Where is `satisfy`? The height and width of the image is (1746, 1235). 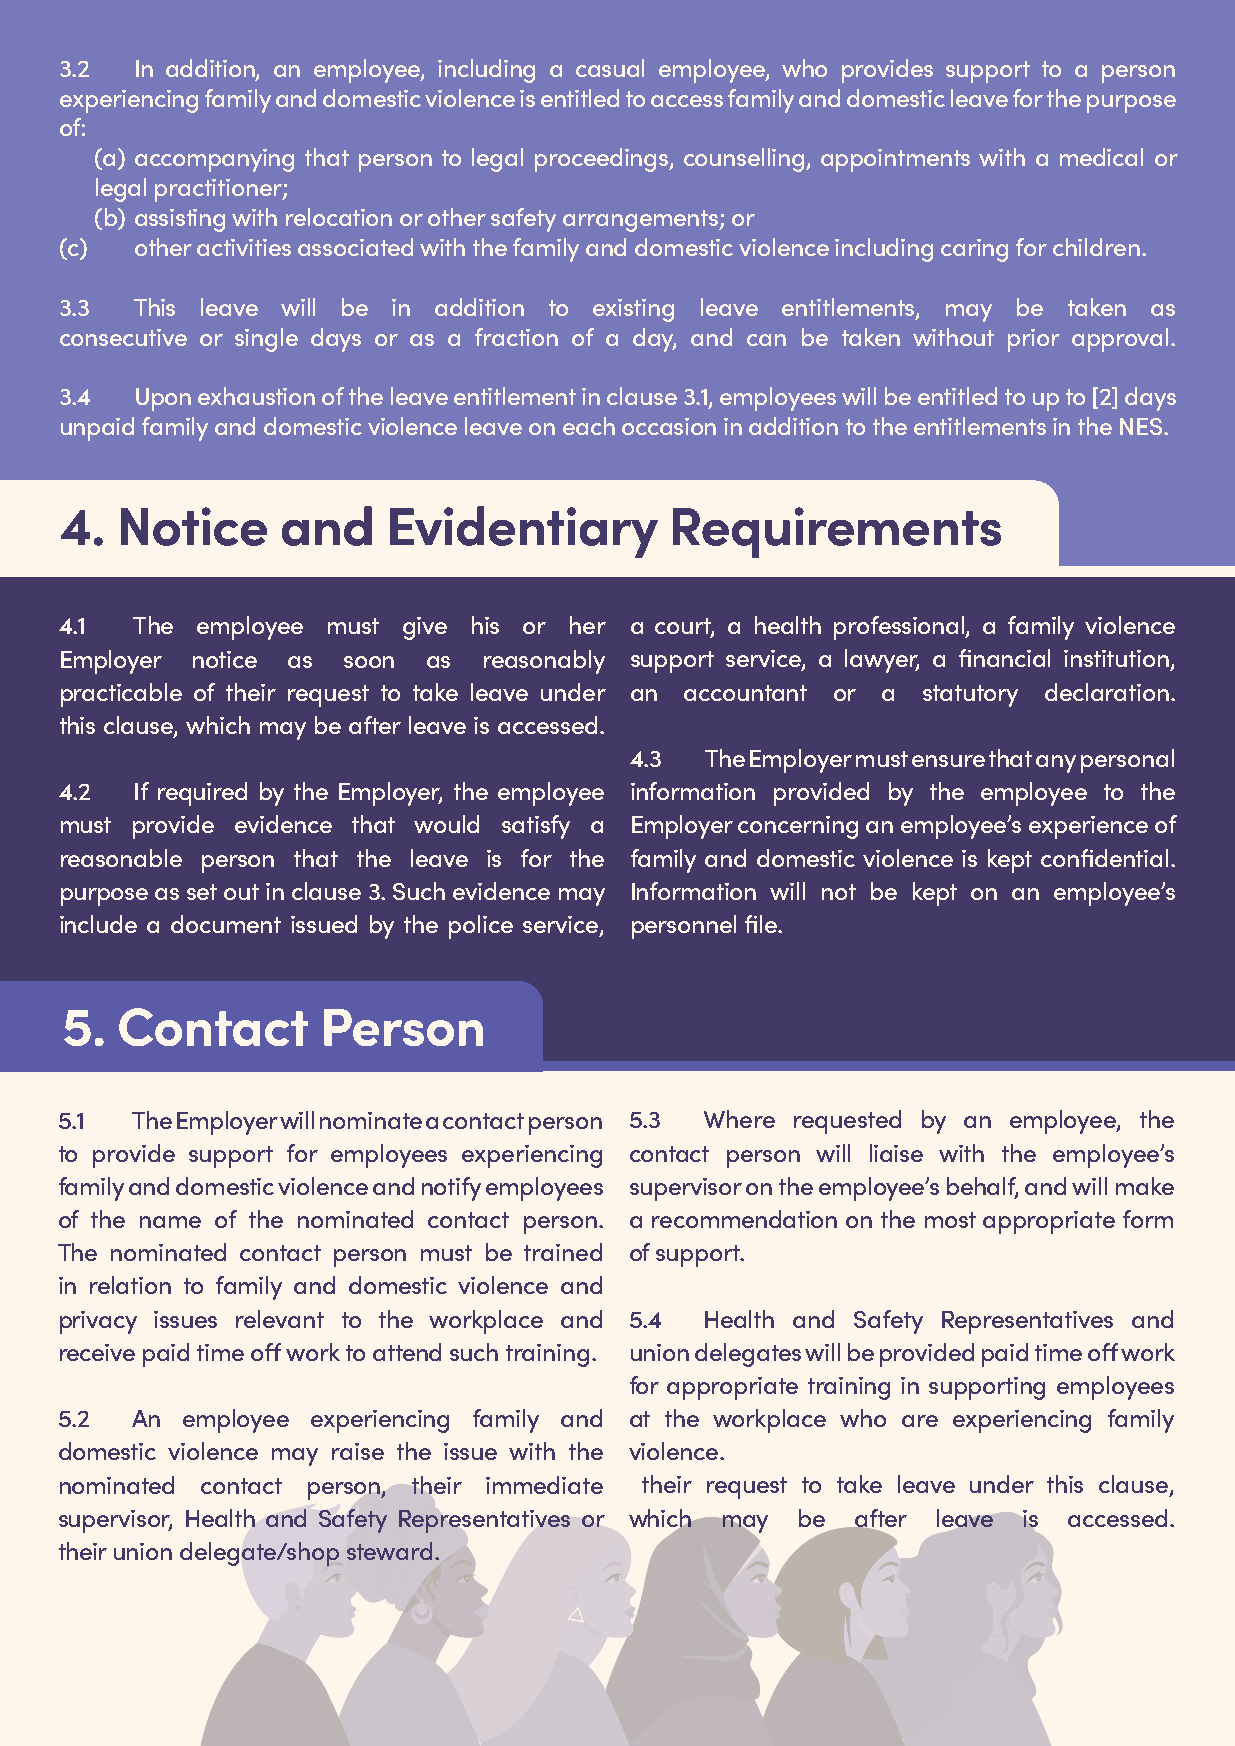
satisfy is located at coordinates (536, 827).
